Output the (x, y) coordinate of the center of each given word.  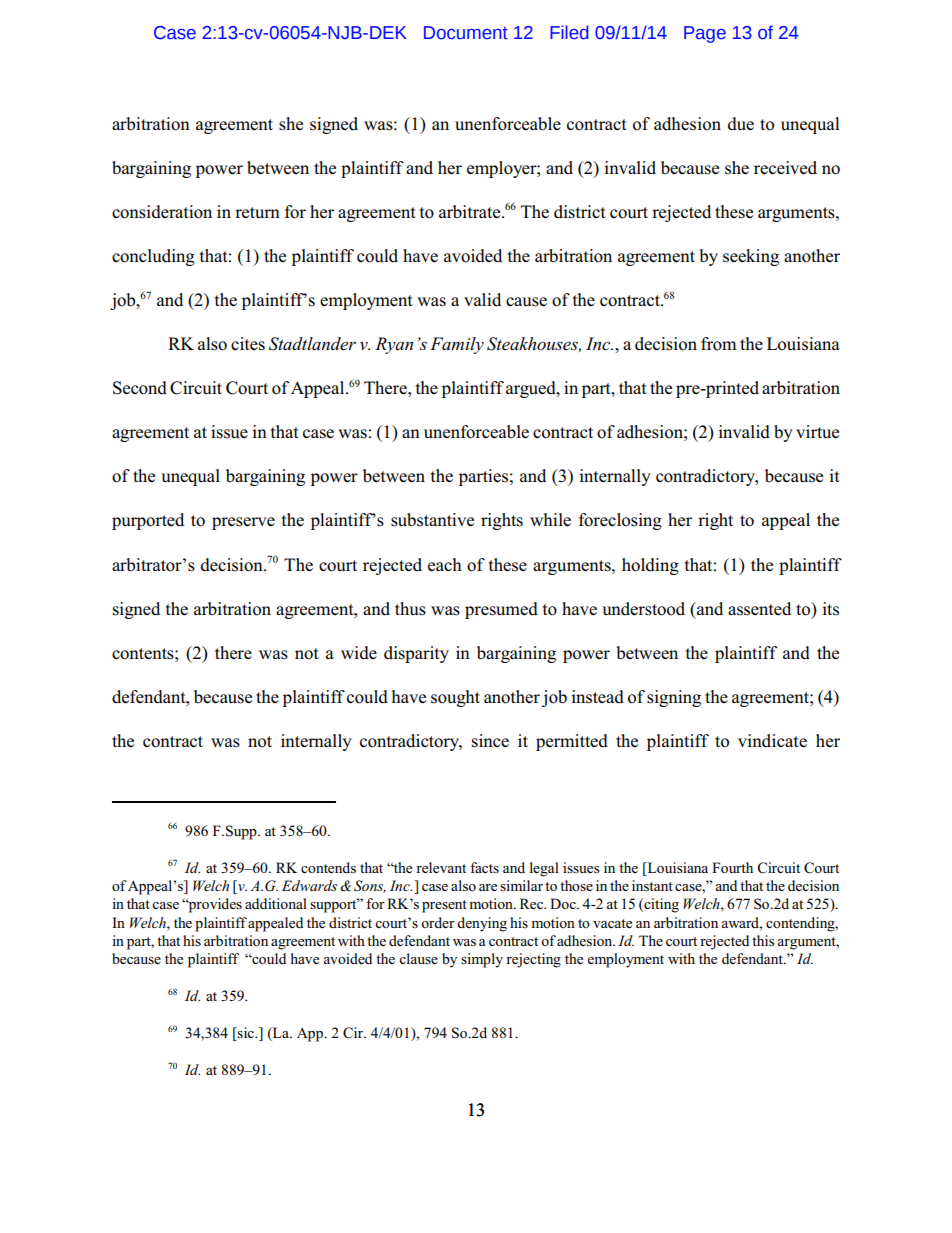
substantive (432, 520)
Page (705, 34)
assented (759, 609)
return (257, 213)
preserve (243, 523)
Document (466, 33)
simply (482, 960)
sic (246, 1034)
